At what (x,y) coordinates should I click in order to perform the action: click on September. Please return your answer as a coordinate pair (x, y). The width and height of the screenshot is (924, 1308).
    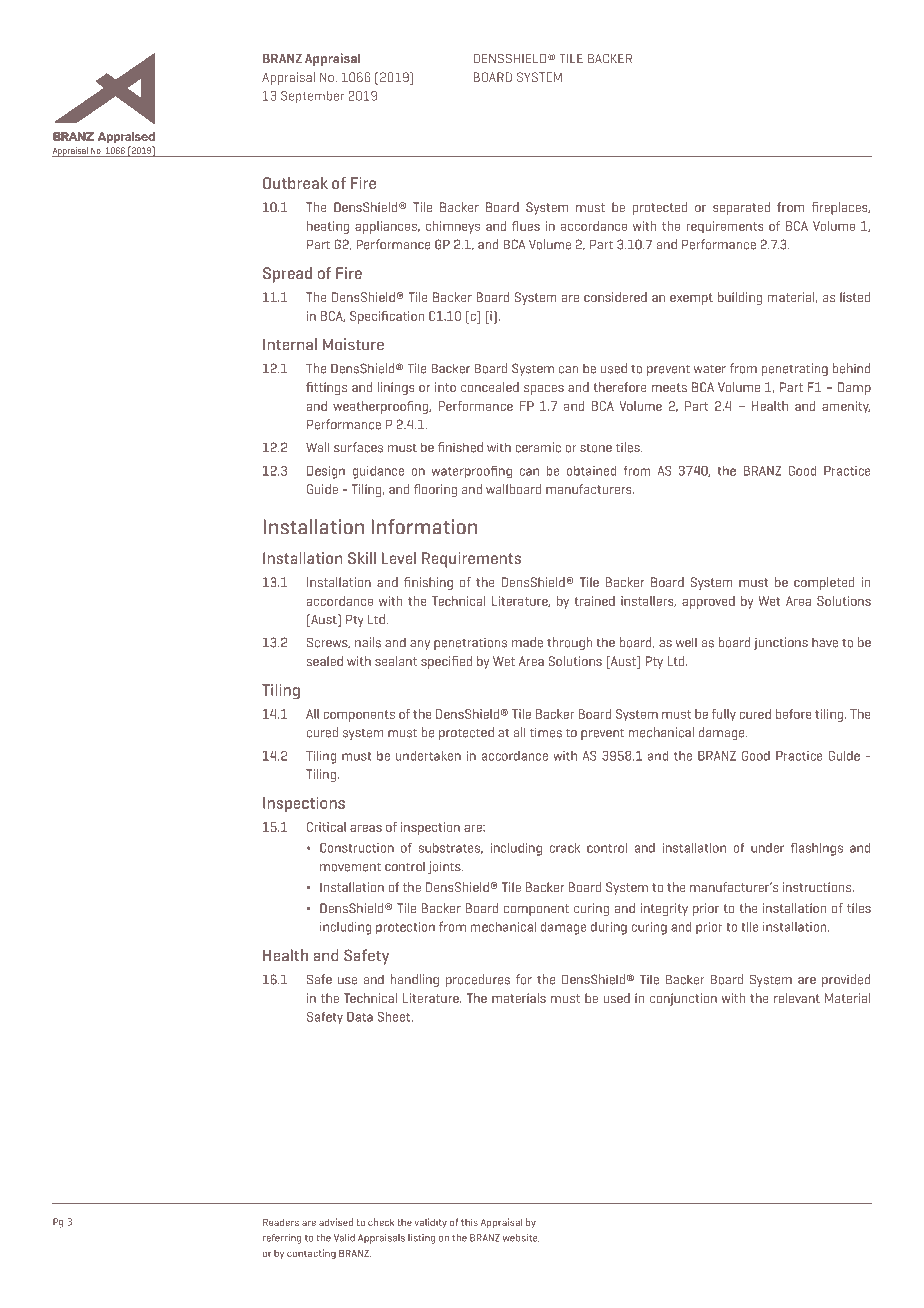
    Looking at the image, I should click on (312, 97).
